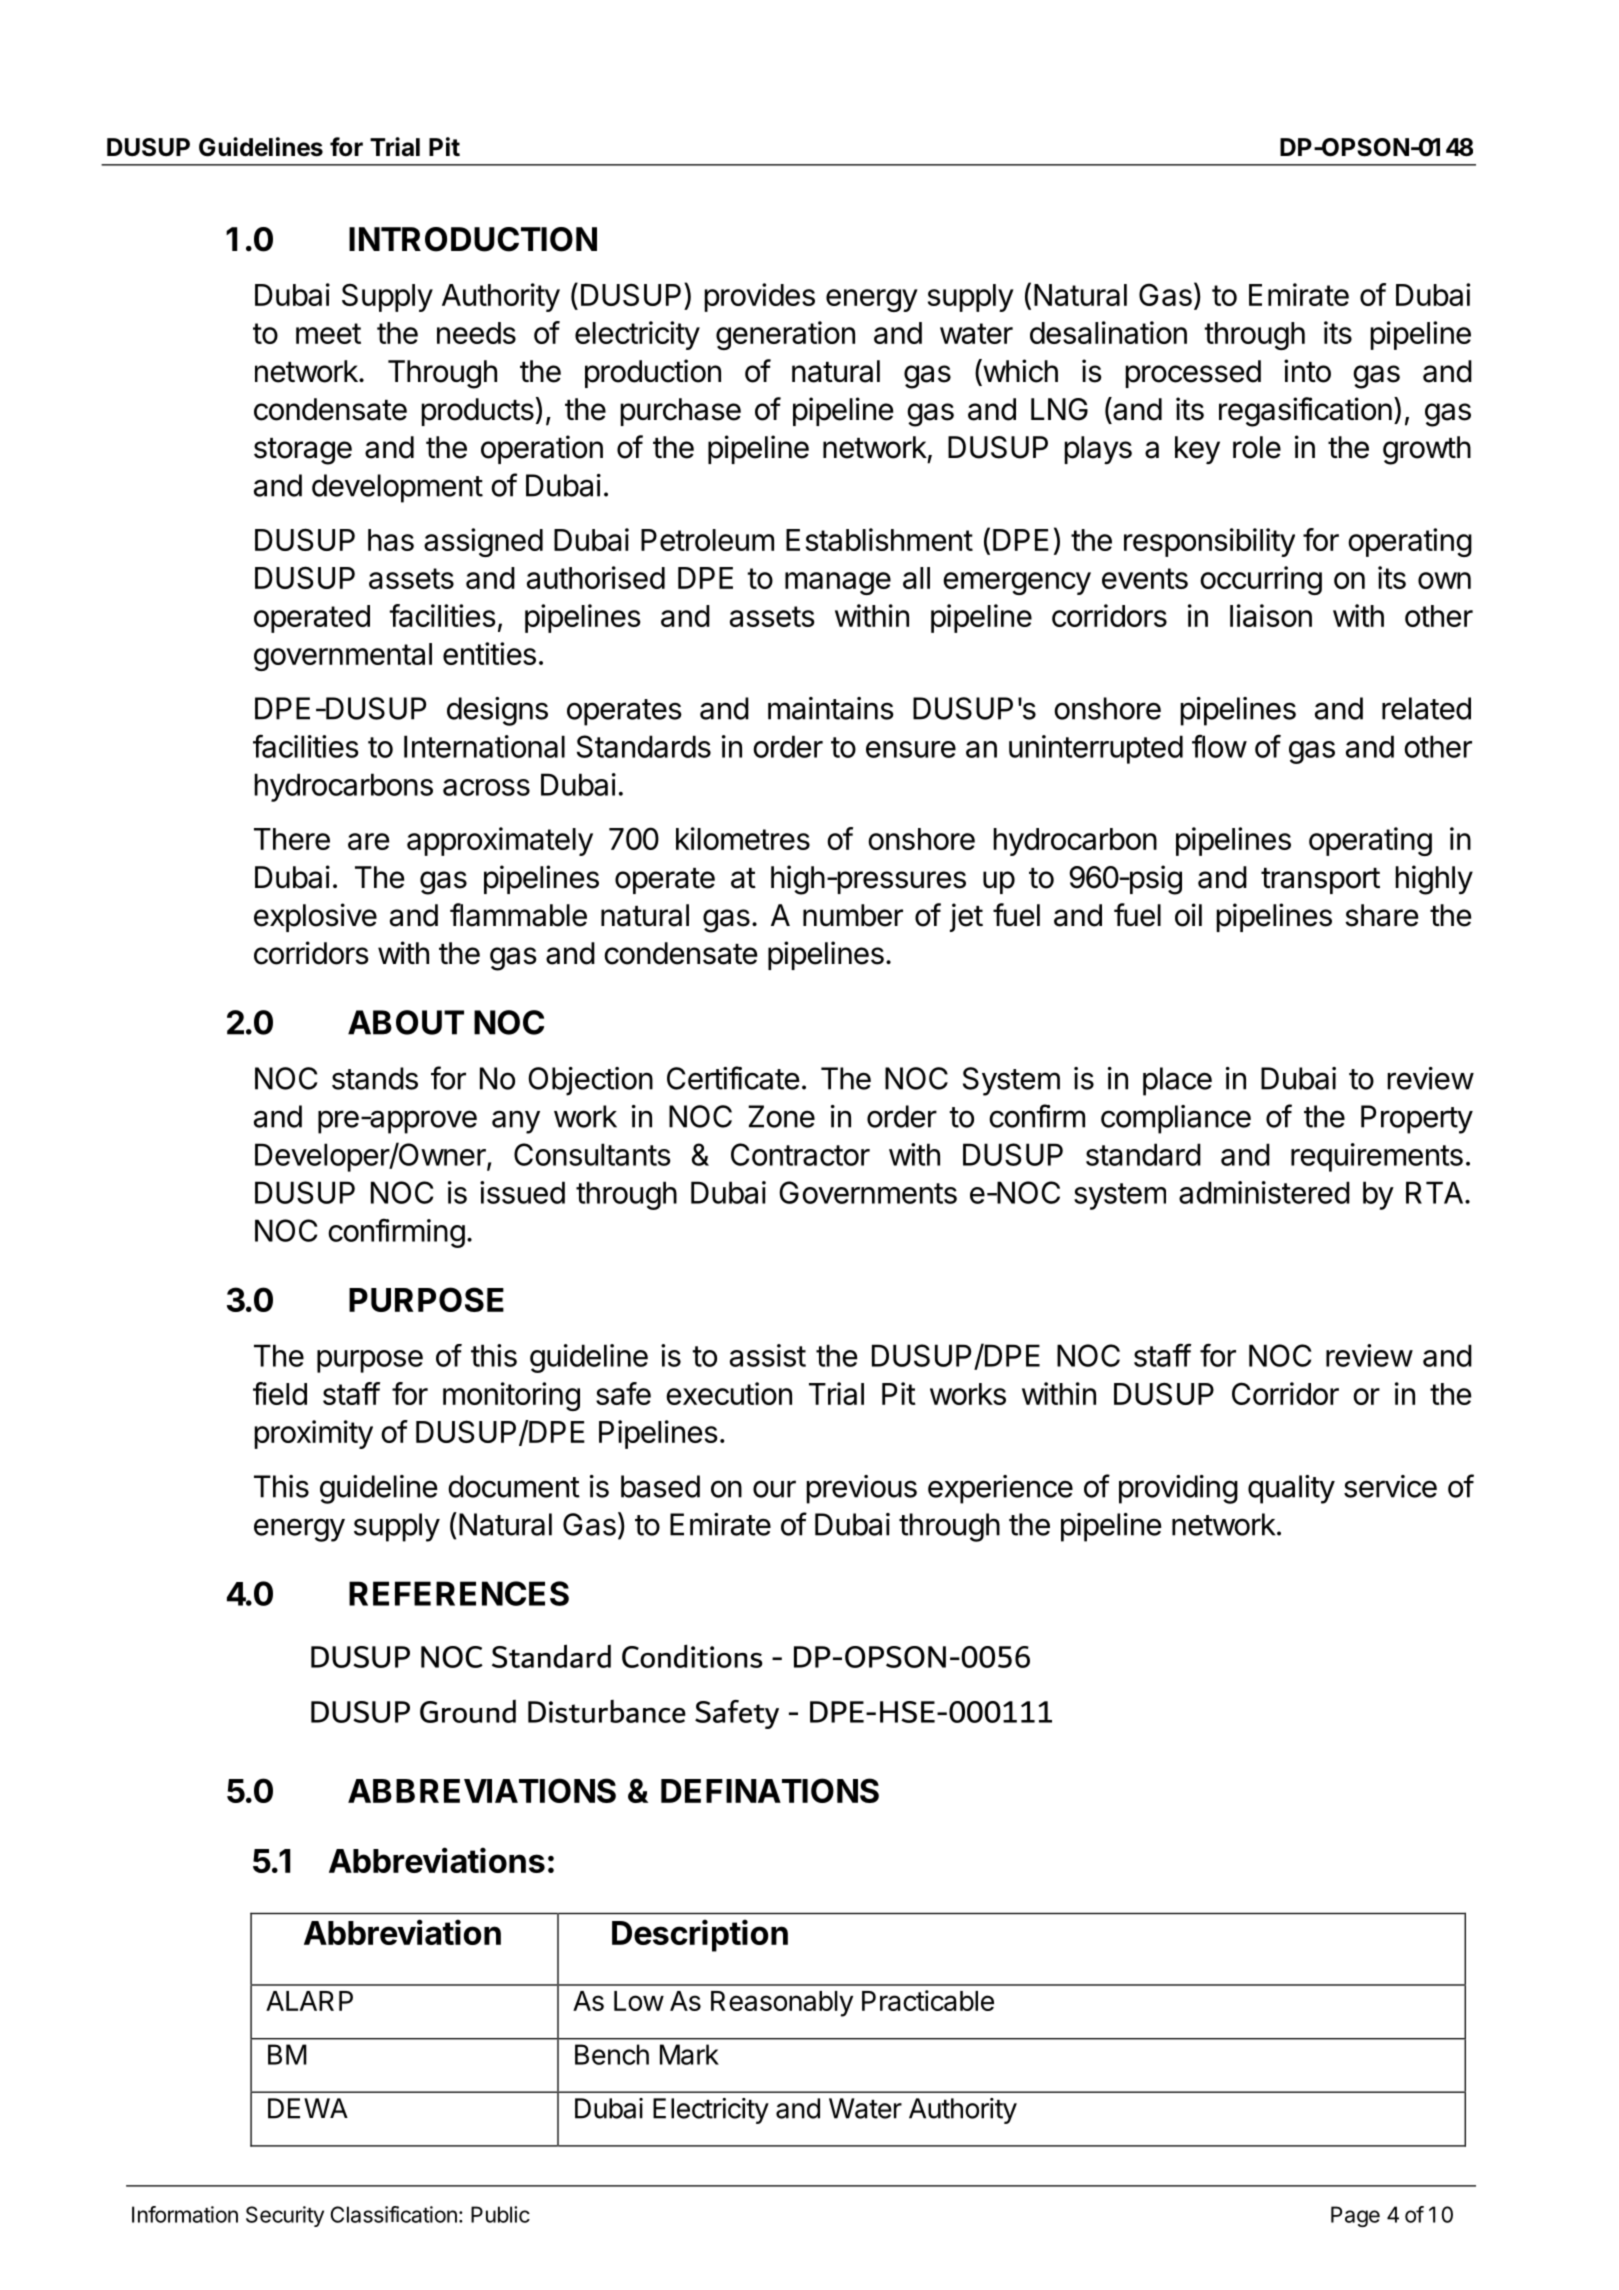  What do you see at coordinates (759, 297) in the image?
I see `provides` at bounding box center [759, 297].
